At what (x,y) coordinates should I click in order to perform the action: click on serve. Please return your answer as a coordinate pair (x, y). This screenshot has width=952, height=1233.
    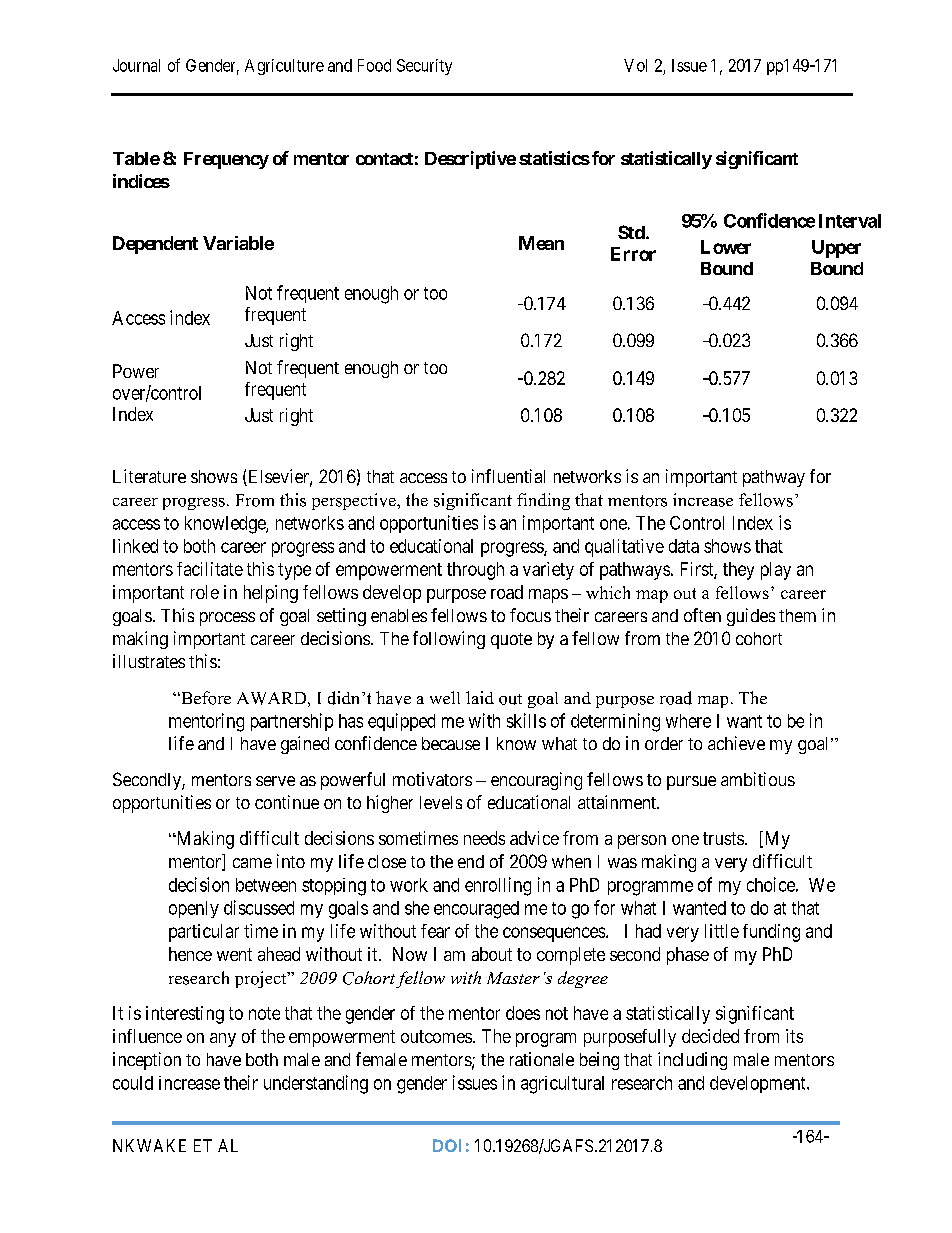
    Looking at the image, I should click on (275, 781).
